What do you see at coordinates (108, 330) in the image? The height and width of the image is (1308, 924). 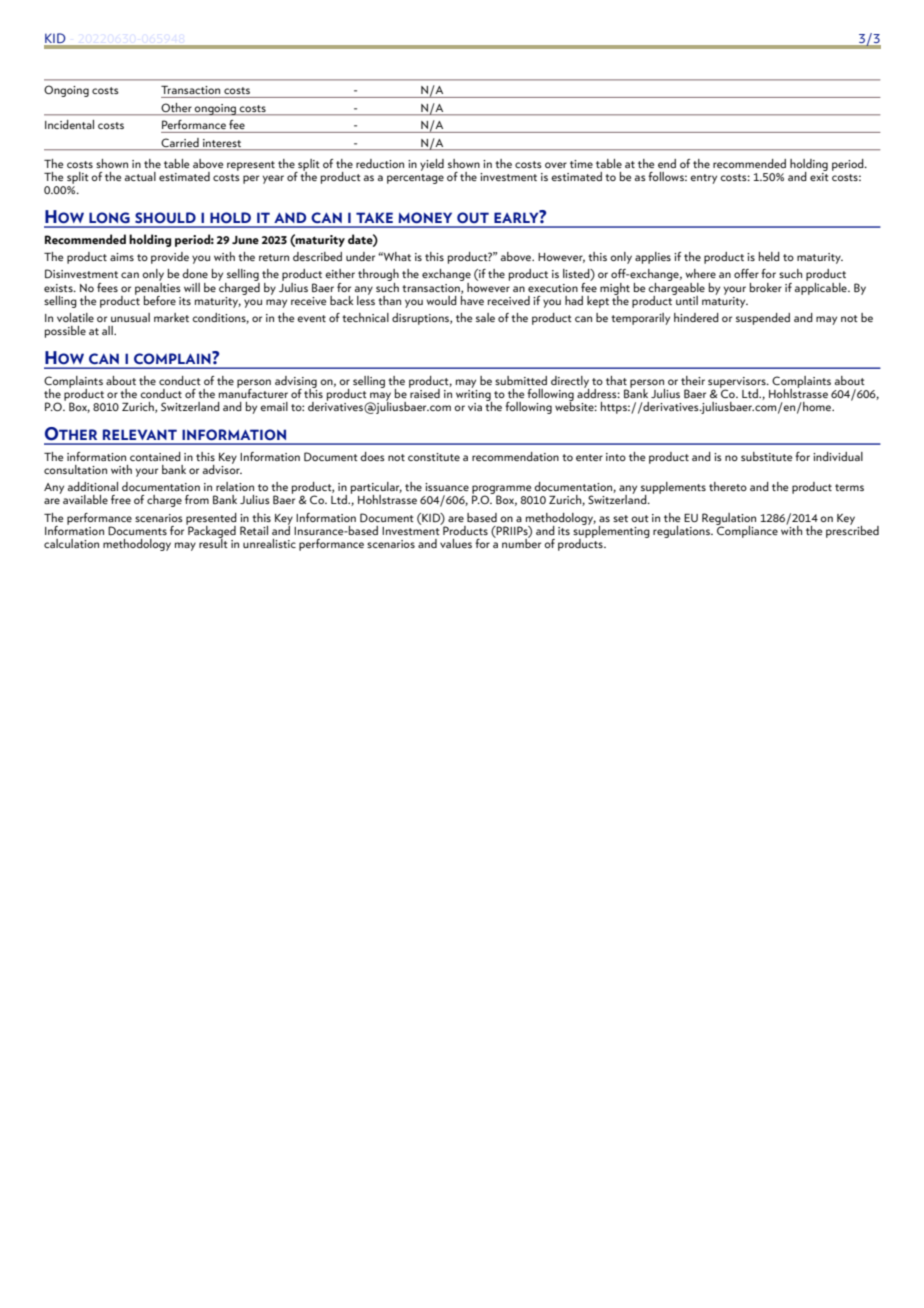 I see `all` at bounding box center [108, 330].
